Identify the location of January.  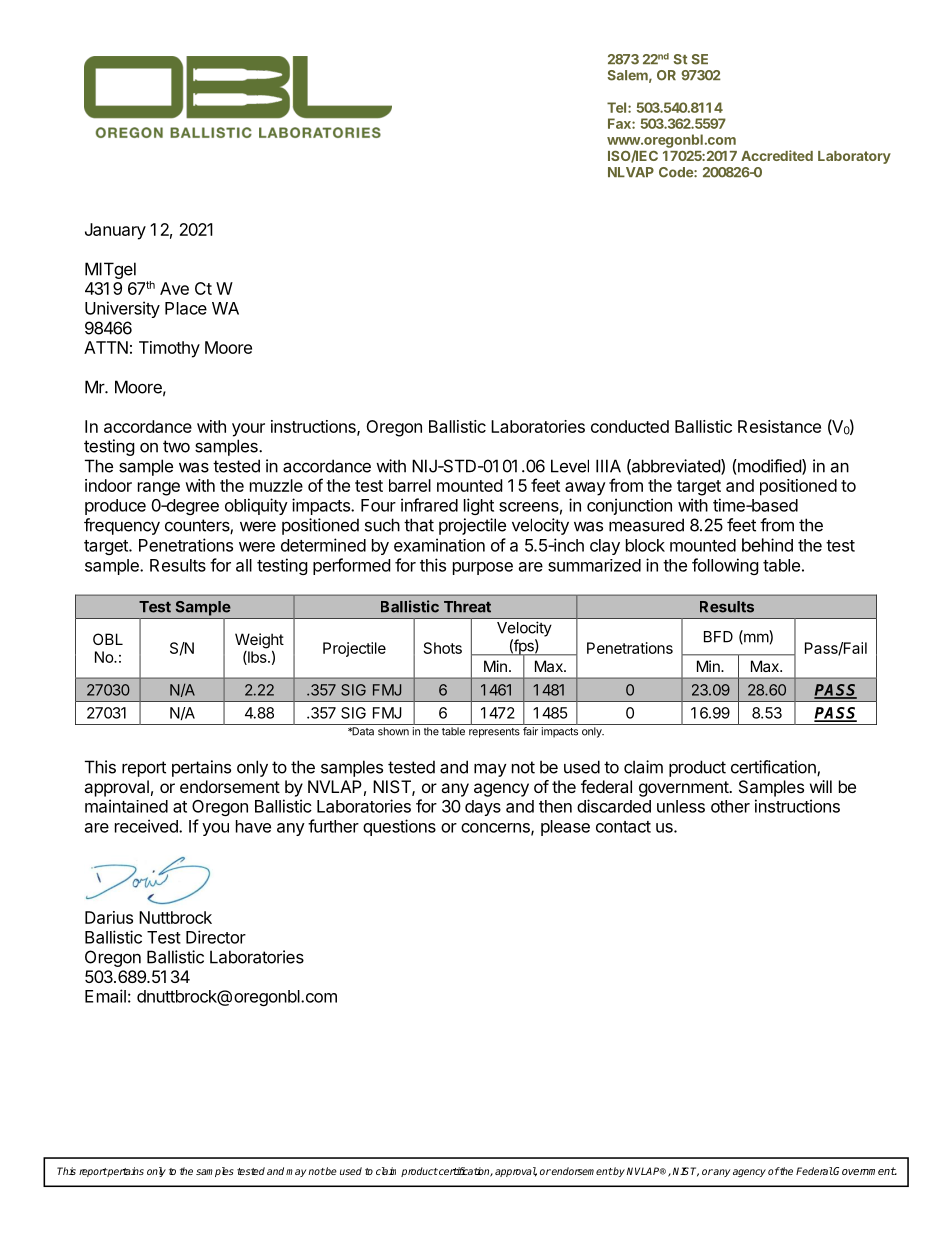
(115, 231).
